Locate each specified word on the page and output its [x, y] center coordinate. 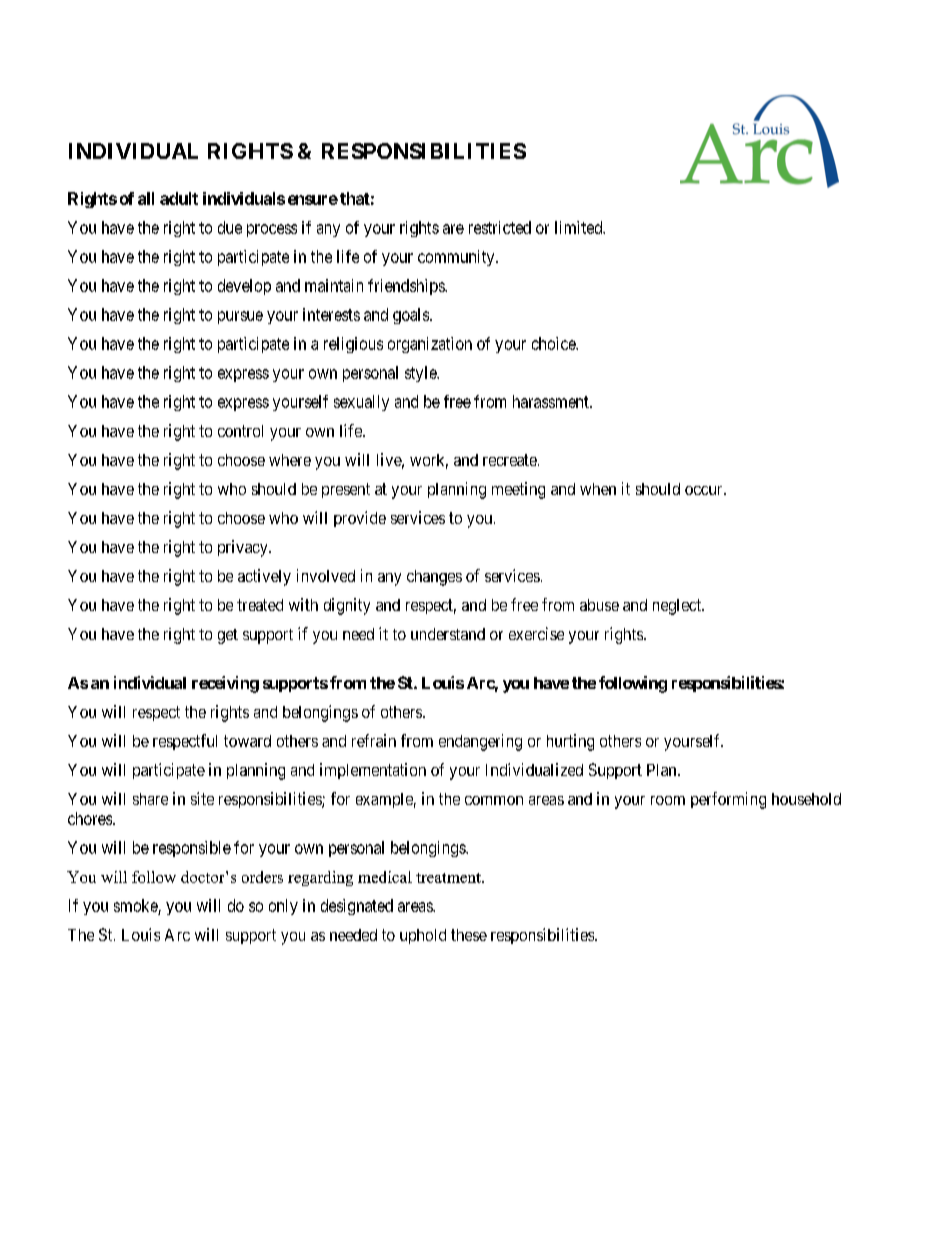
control [240, 431]
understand [448, 634]
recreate [510, 460]
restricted [500, 227]
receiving [225, 684]
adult [179, 198]
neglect [678, 607]
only [283, 907]
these [469, 935]
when [598, 489]
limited [580, 227]
